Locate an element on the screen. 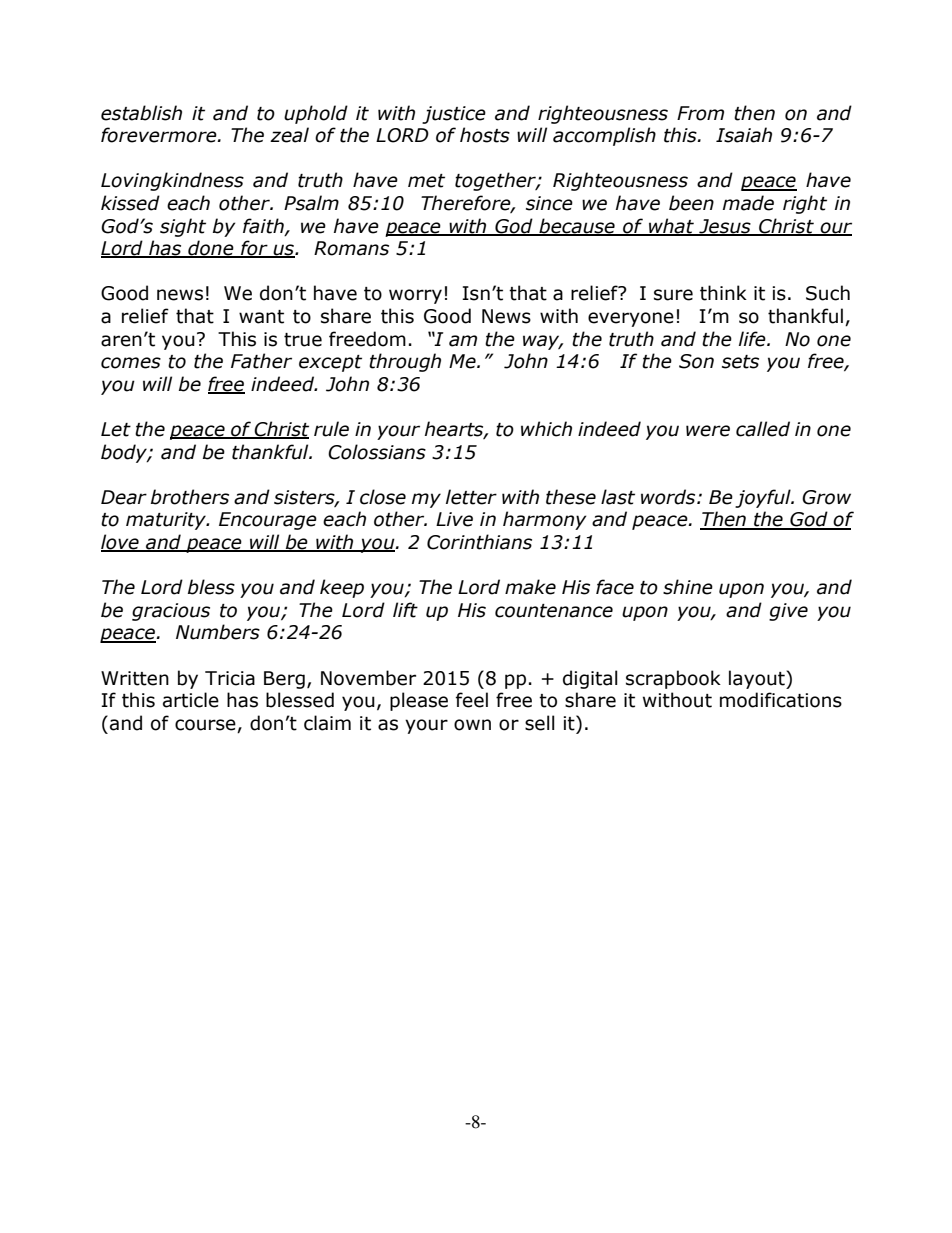  shine is located at coordinates (688, 587).
